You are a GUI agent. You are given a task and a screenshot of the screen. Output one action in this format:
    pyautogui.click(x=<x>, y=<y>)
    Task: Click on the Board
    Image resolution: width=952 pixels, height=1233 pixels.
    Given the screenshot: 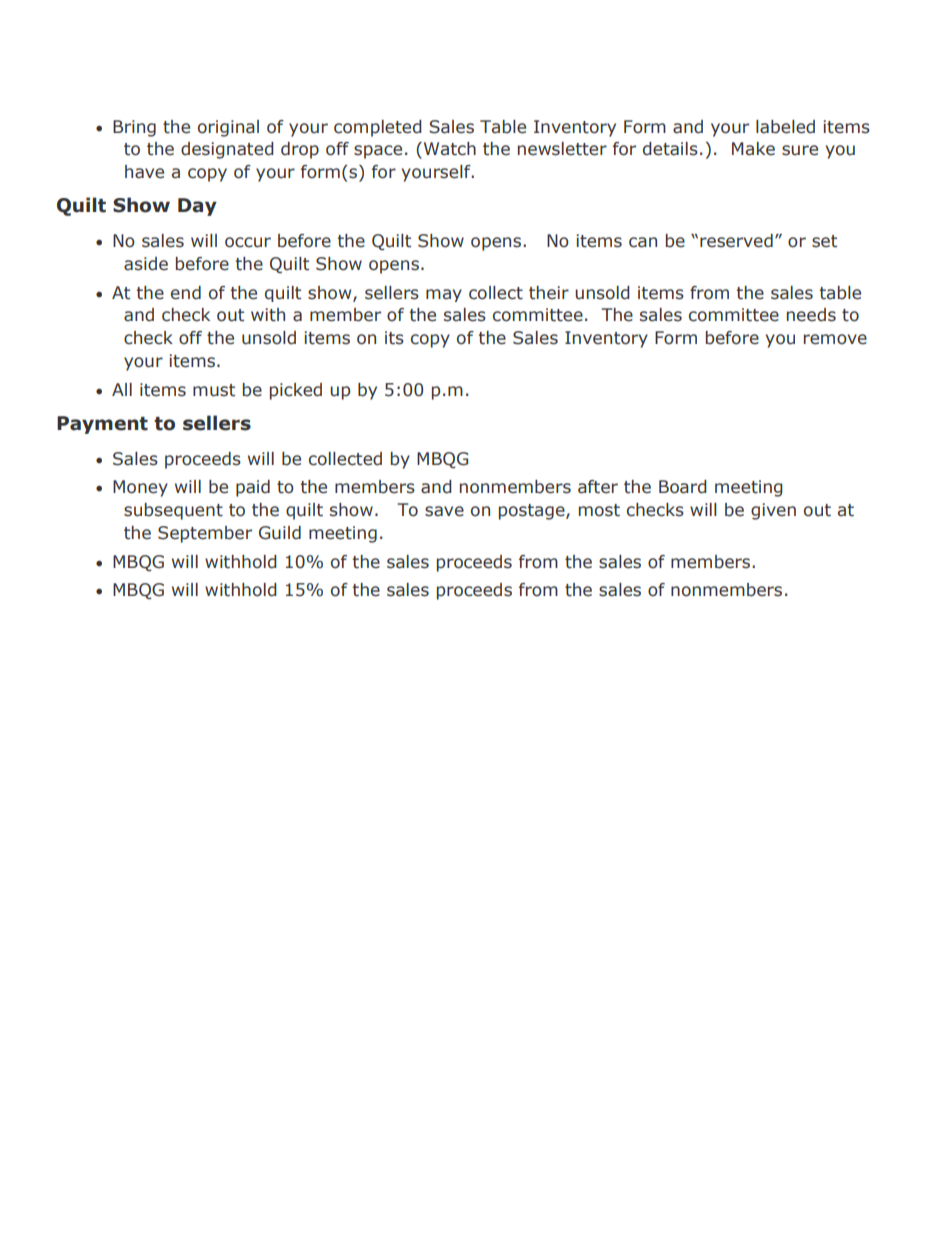 What is the action you would take?
    pyautogui.click(x=683, y=487)
